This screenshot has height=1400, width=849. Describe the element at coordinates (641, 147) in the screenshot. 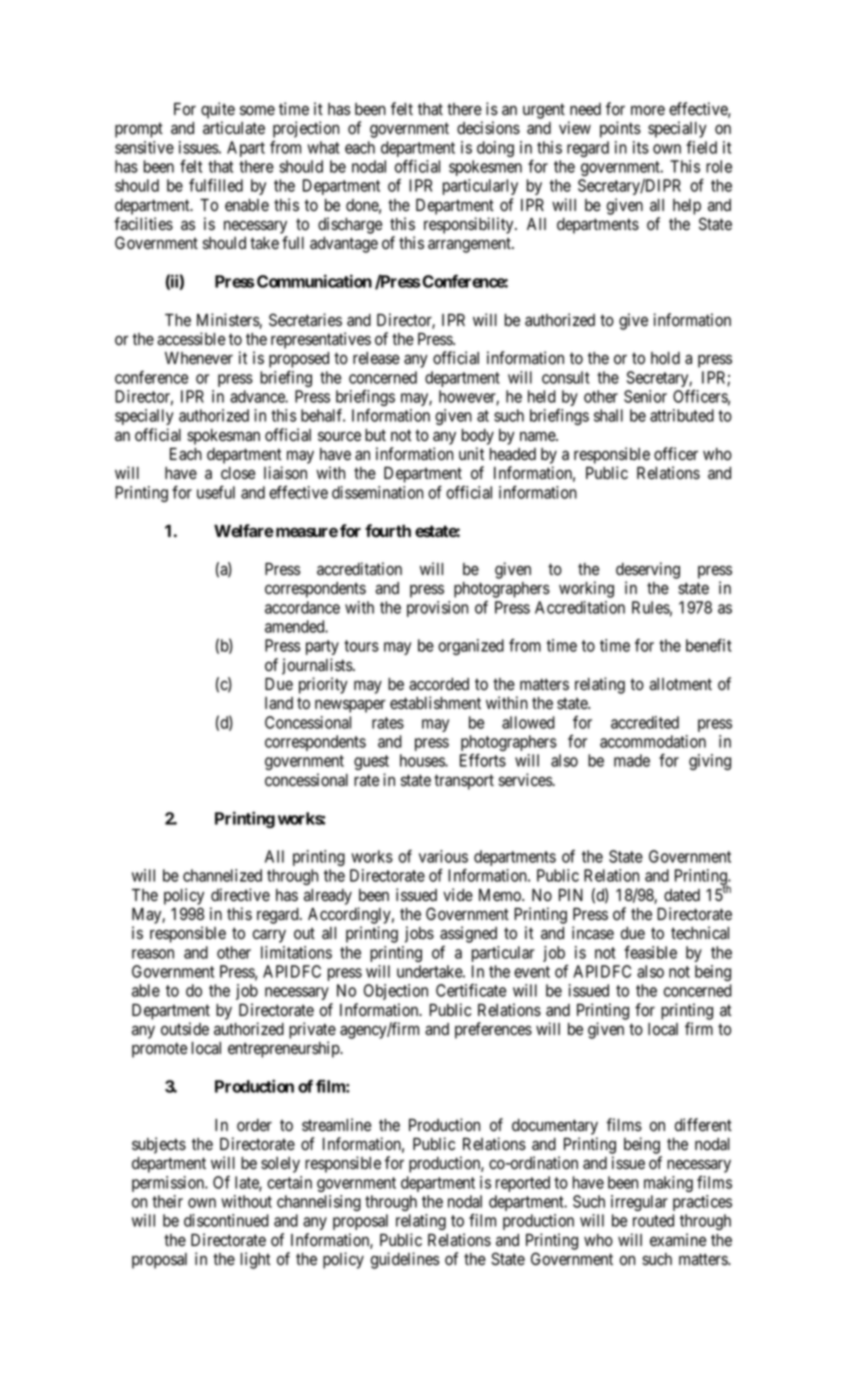

I see `its` at that location.
